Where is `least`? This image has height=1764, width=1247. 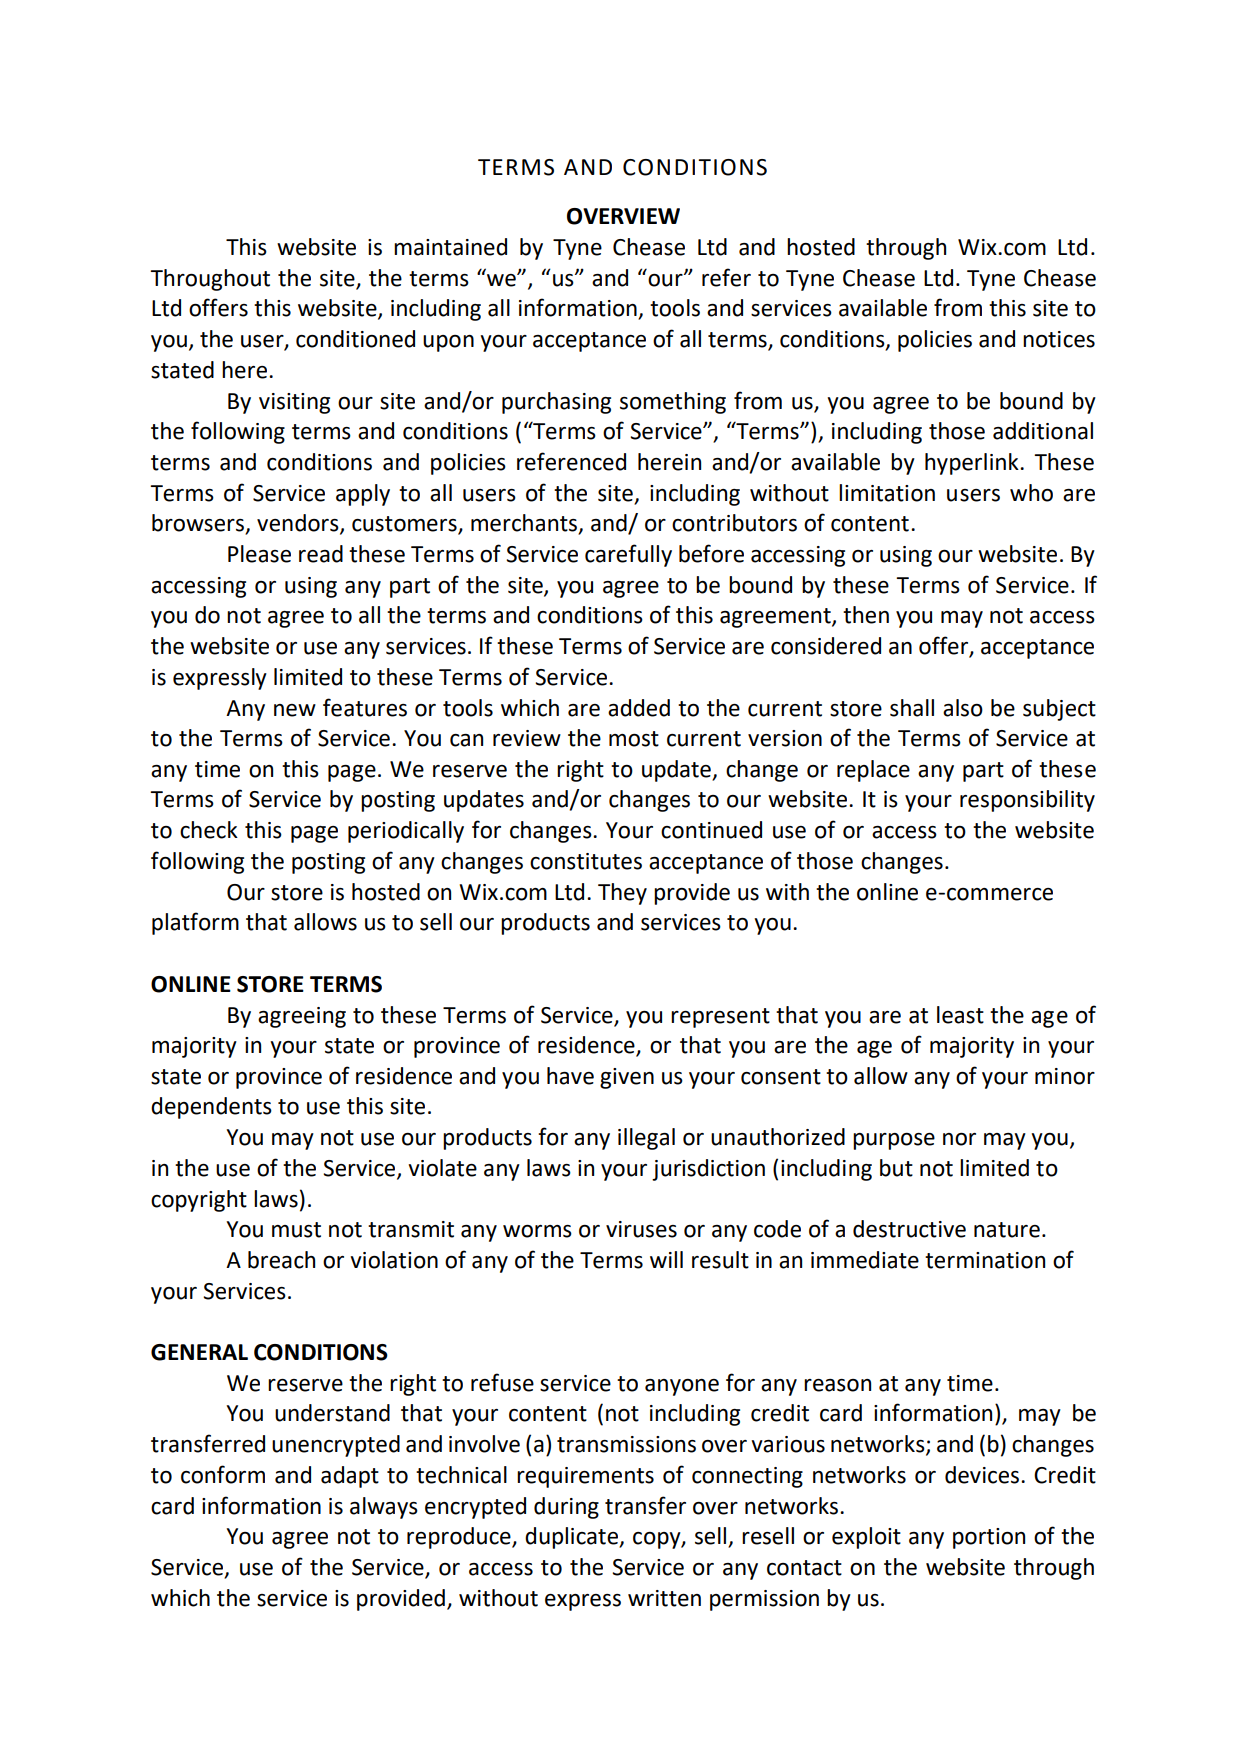 least is located at coordinates (960, 1015).
